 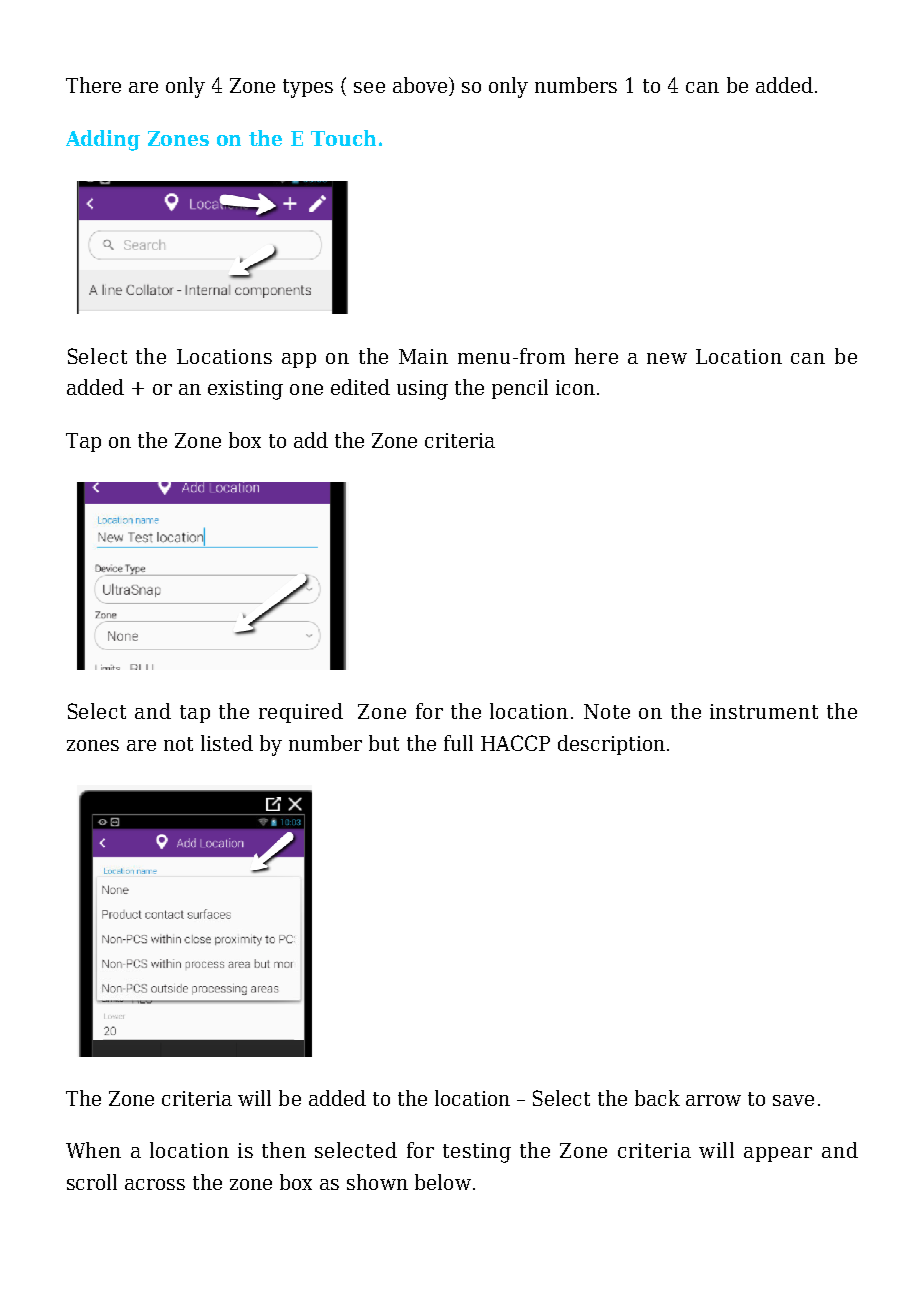 I want to click on using, so click(x=422, y=390).
